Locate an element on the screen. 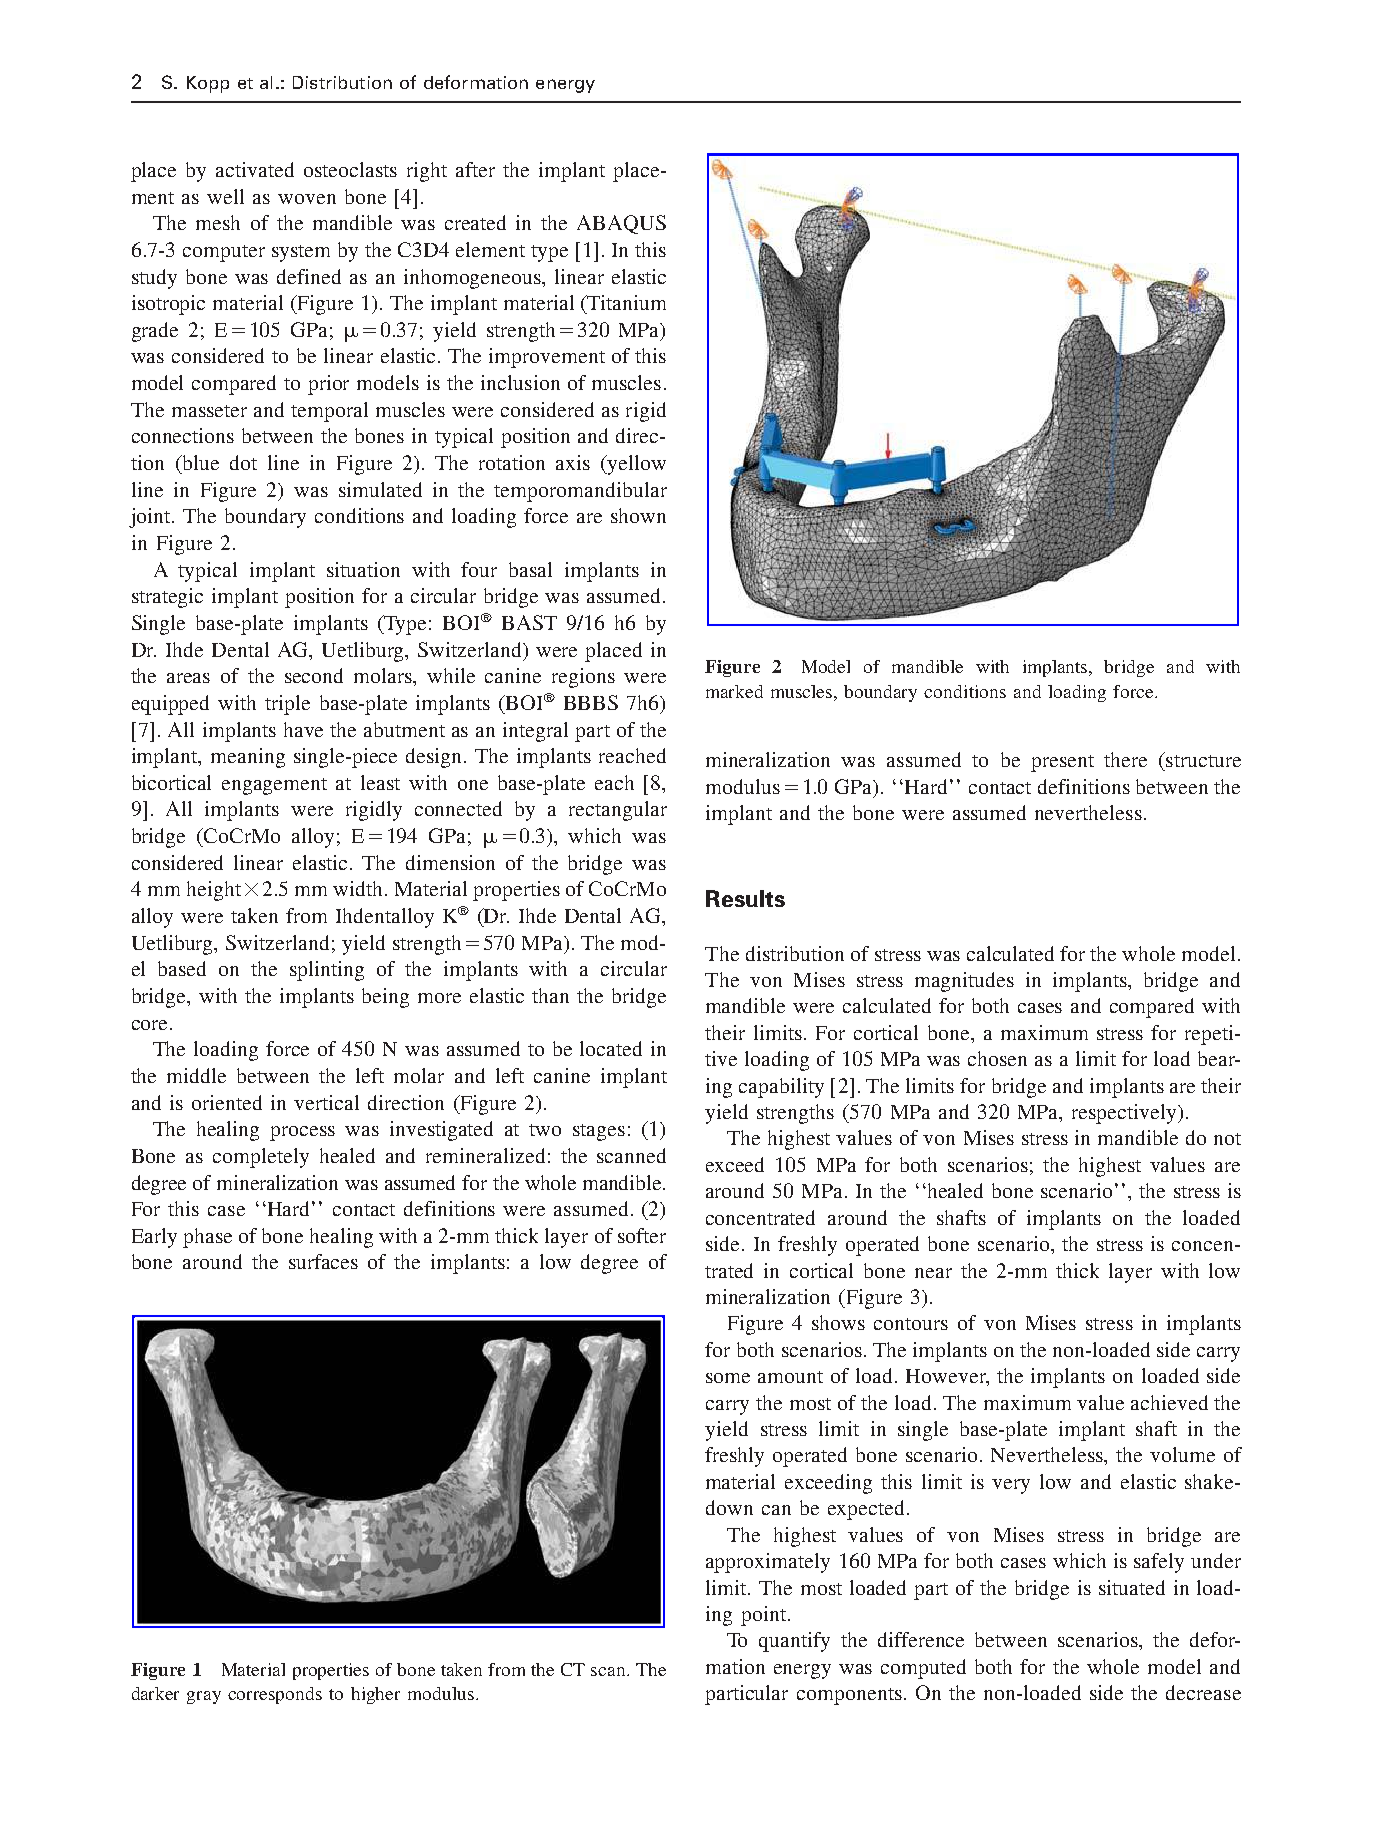 The image size is (1373, 1830). surfaces is located at coordinates (323, 1261).
